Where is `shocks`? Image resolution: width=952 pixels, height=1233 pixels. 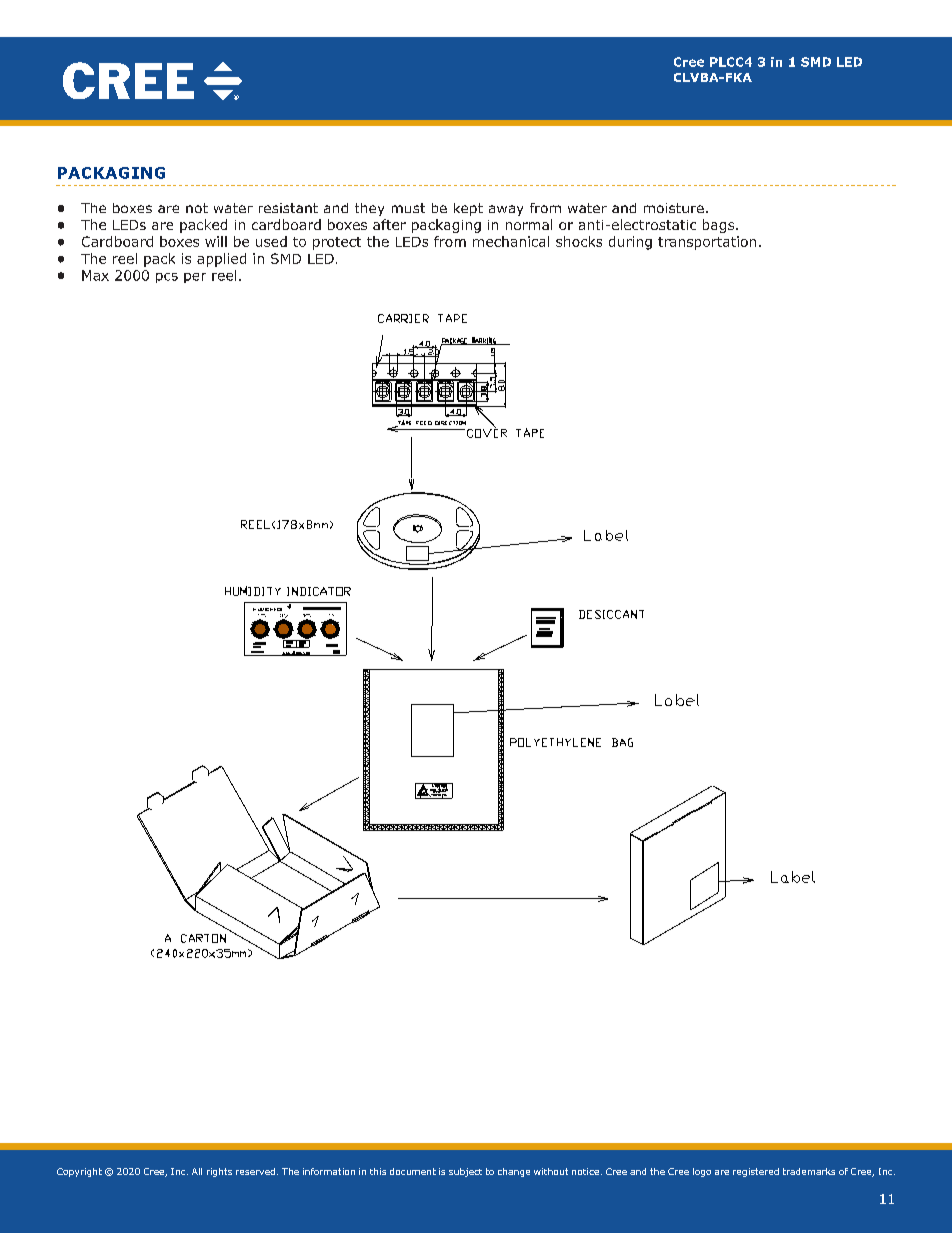
shocks is located at coordinates (579, 241).
